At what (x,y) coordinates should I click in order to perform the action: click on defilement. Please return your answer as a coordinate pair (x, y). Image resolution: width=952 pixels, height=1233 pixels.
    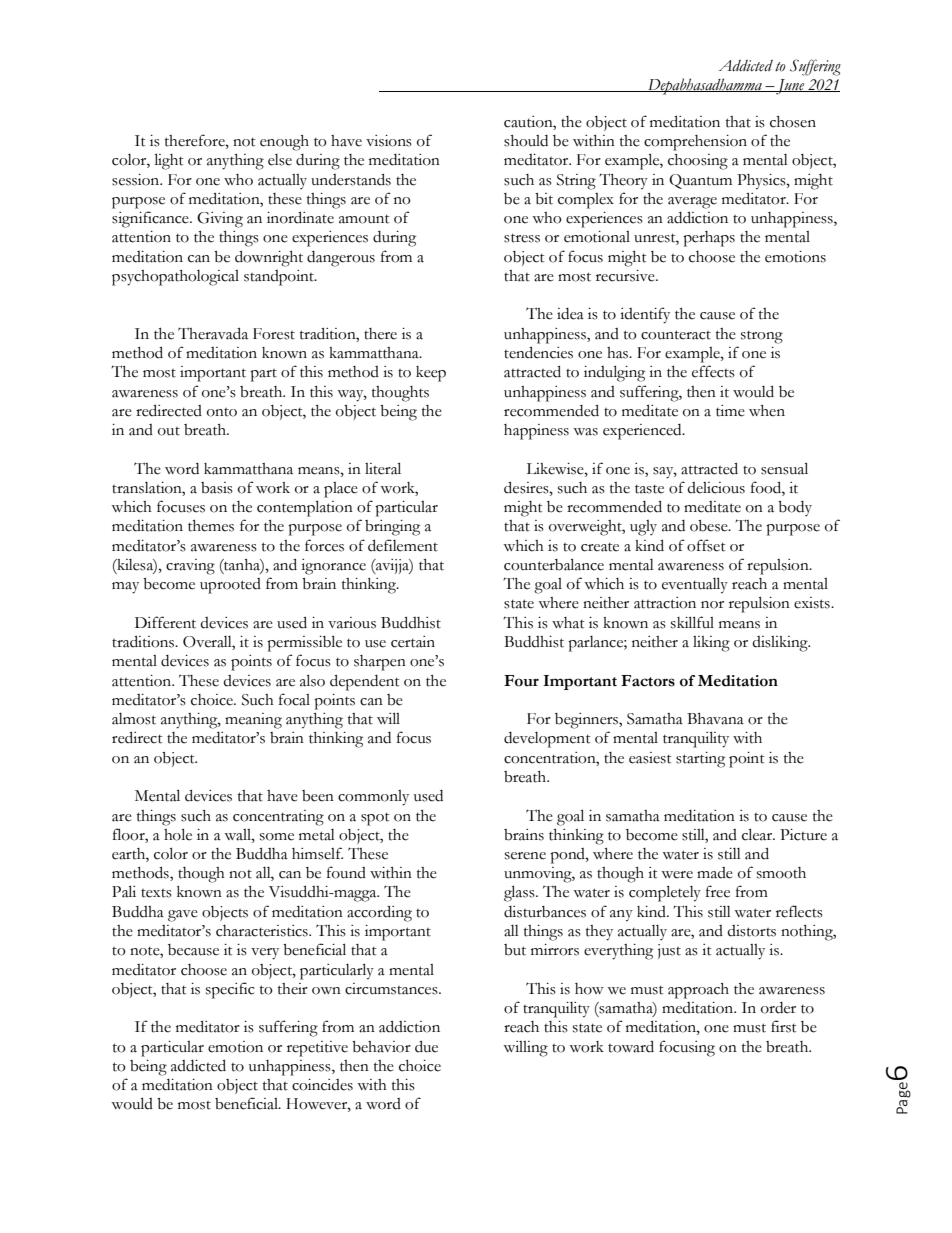
    Looking at the image, I should click on (403, 545).
